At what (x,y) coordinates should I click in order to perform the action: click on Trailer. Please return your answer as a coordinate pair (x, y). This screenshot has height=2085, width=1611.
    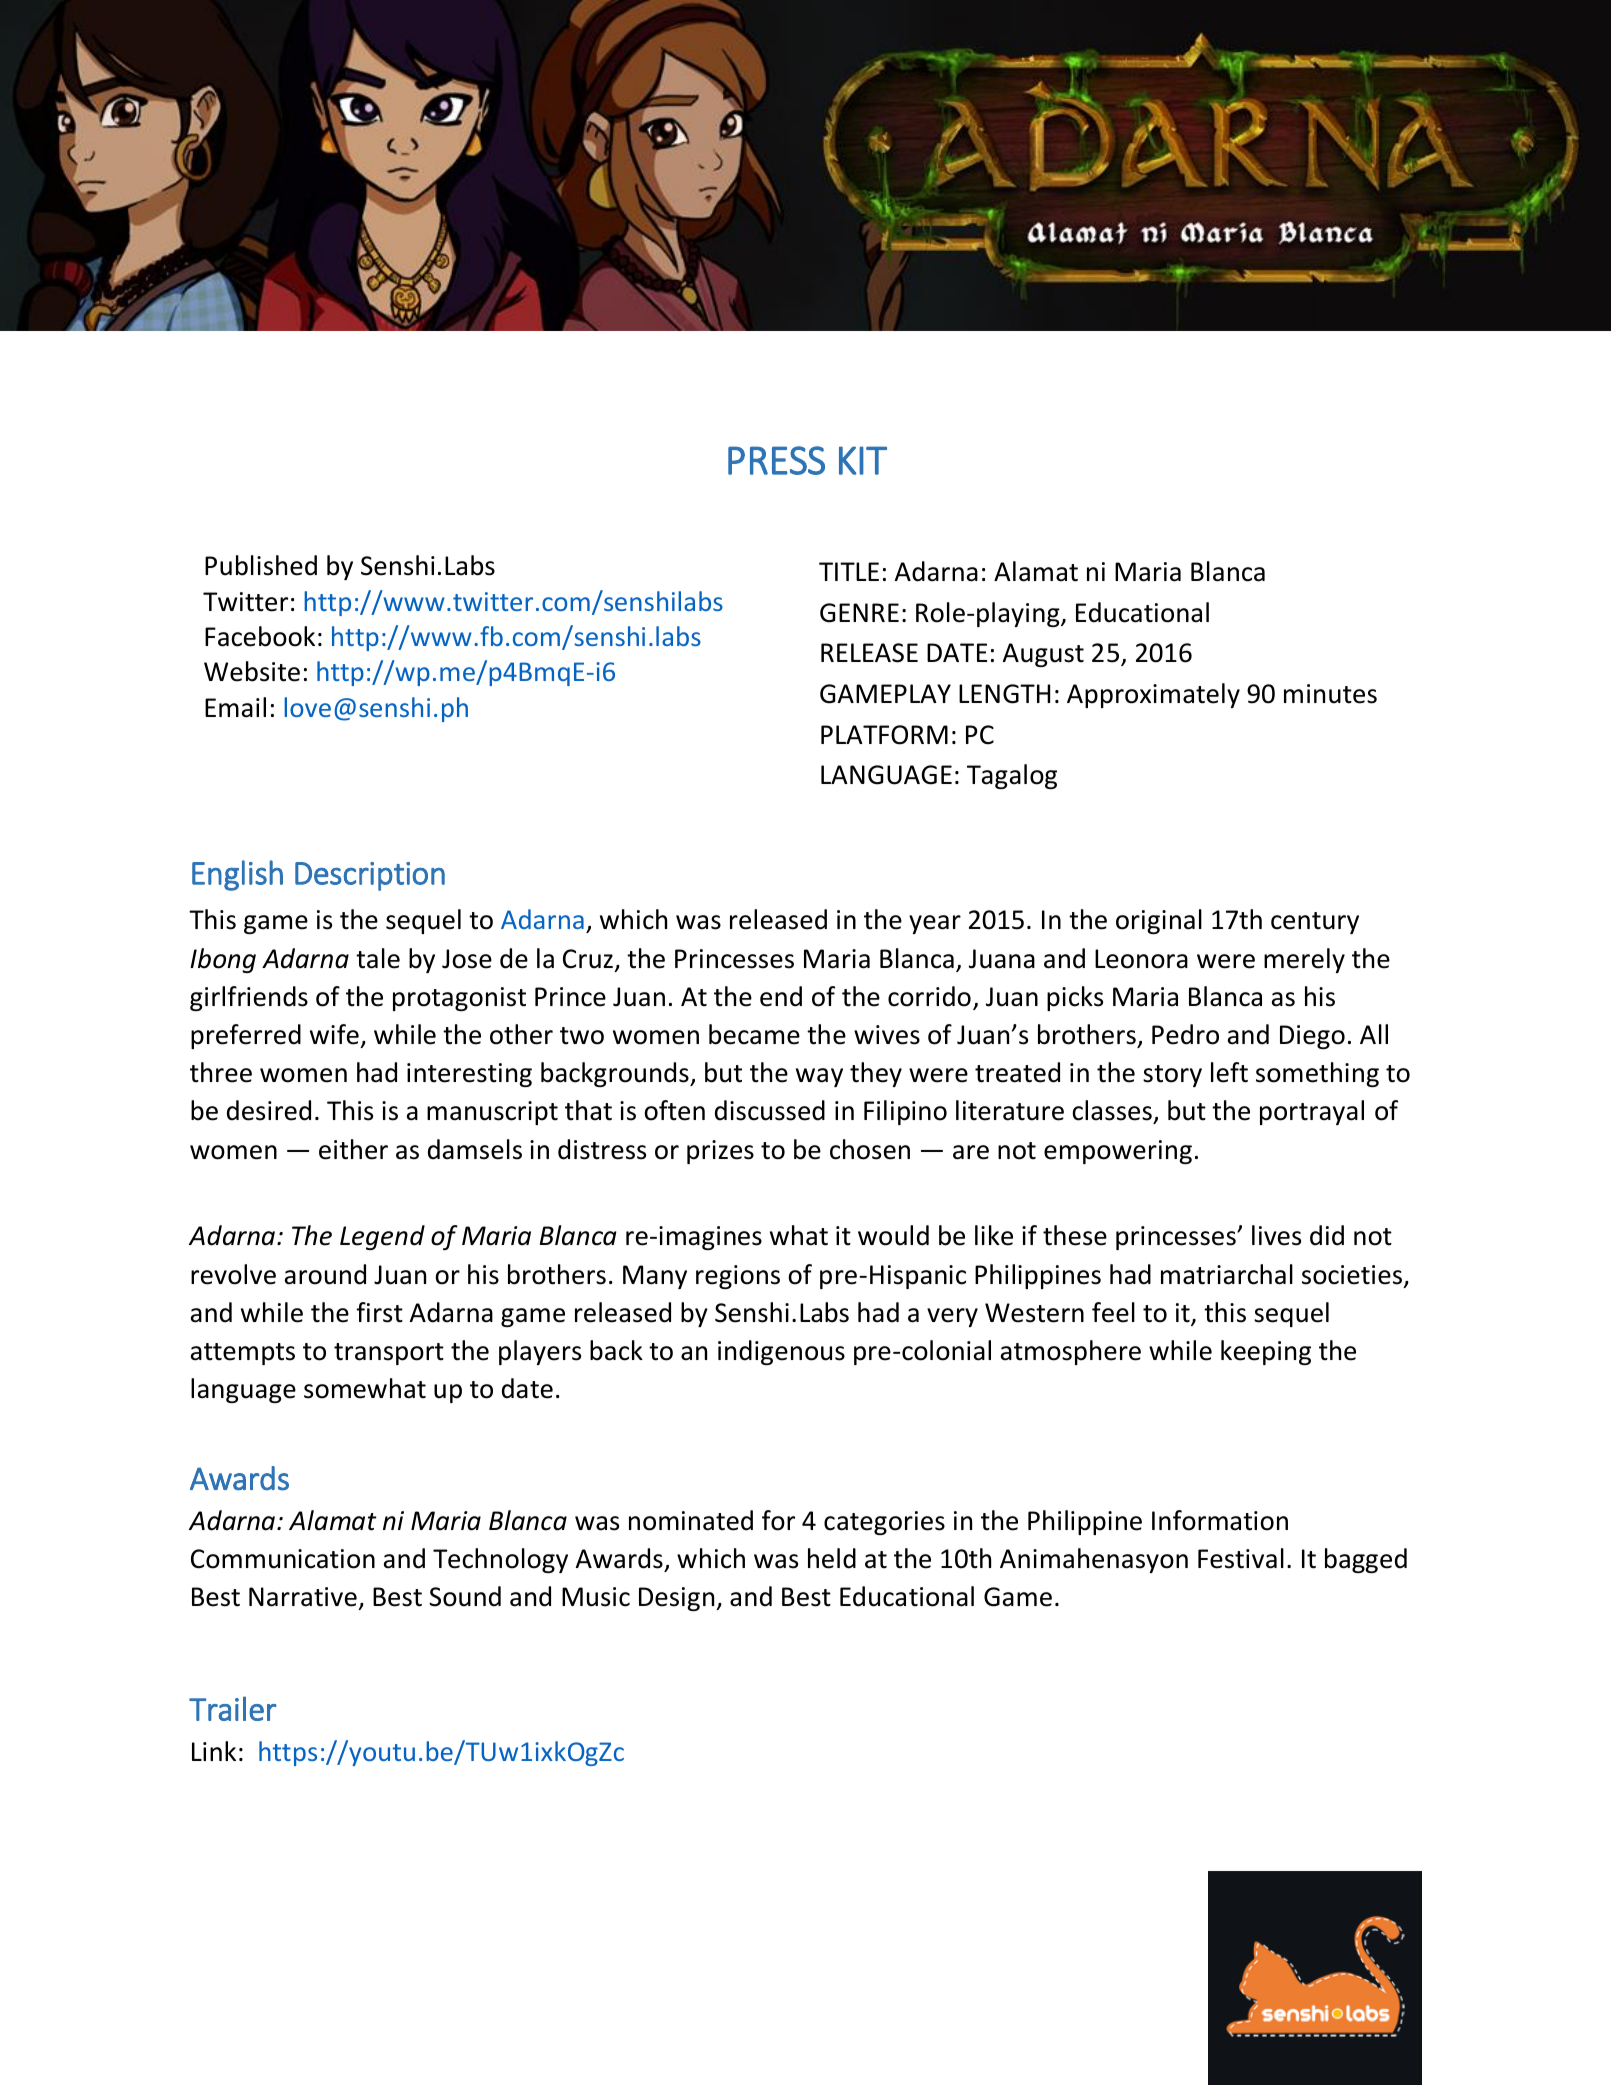
    Looking at the image, I should click on (233, 1708).
